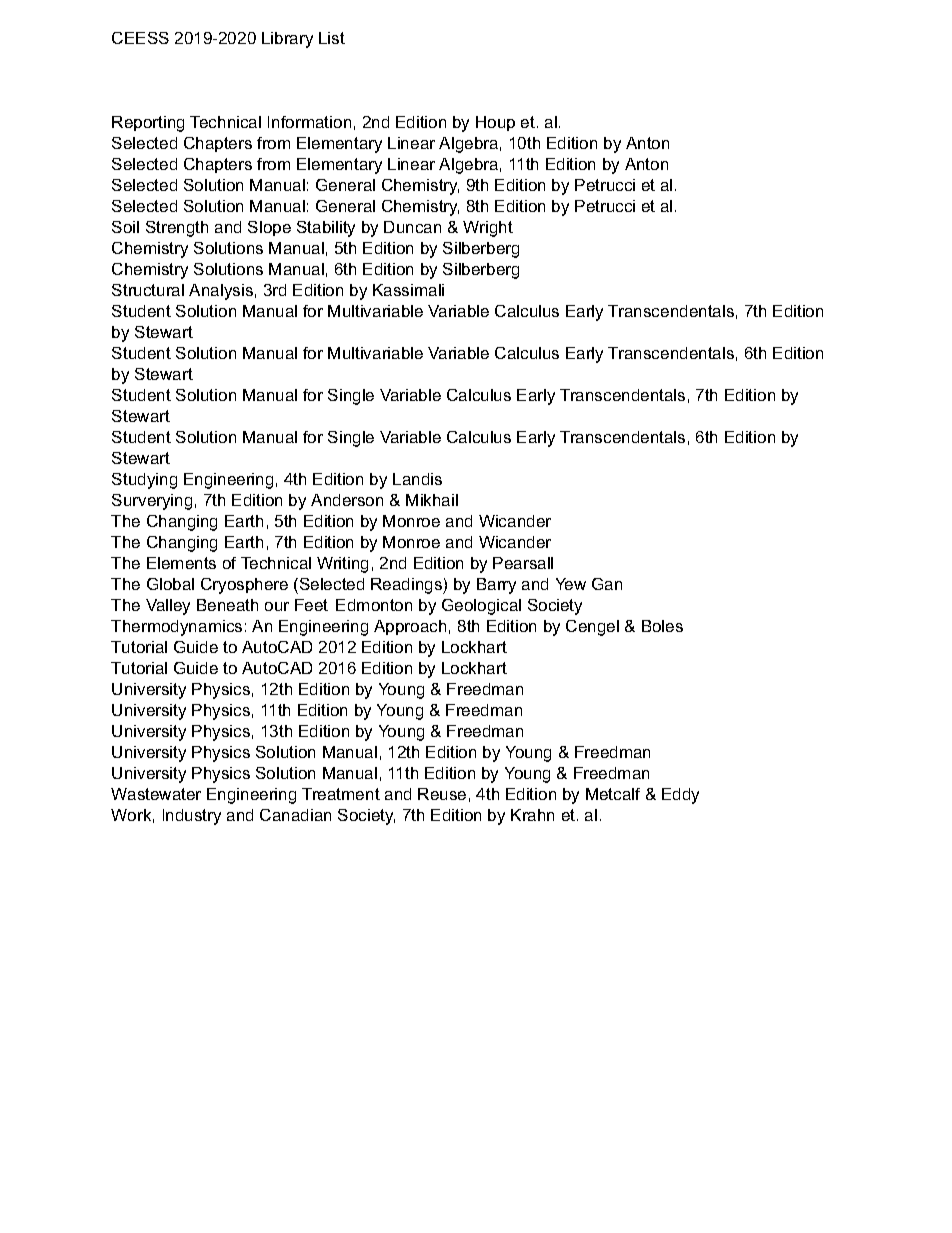 This document has width=952, height=1233. Describe the element at coordinates (412, 227) in the document. I see `Duncan` at that location.
